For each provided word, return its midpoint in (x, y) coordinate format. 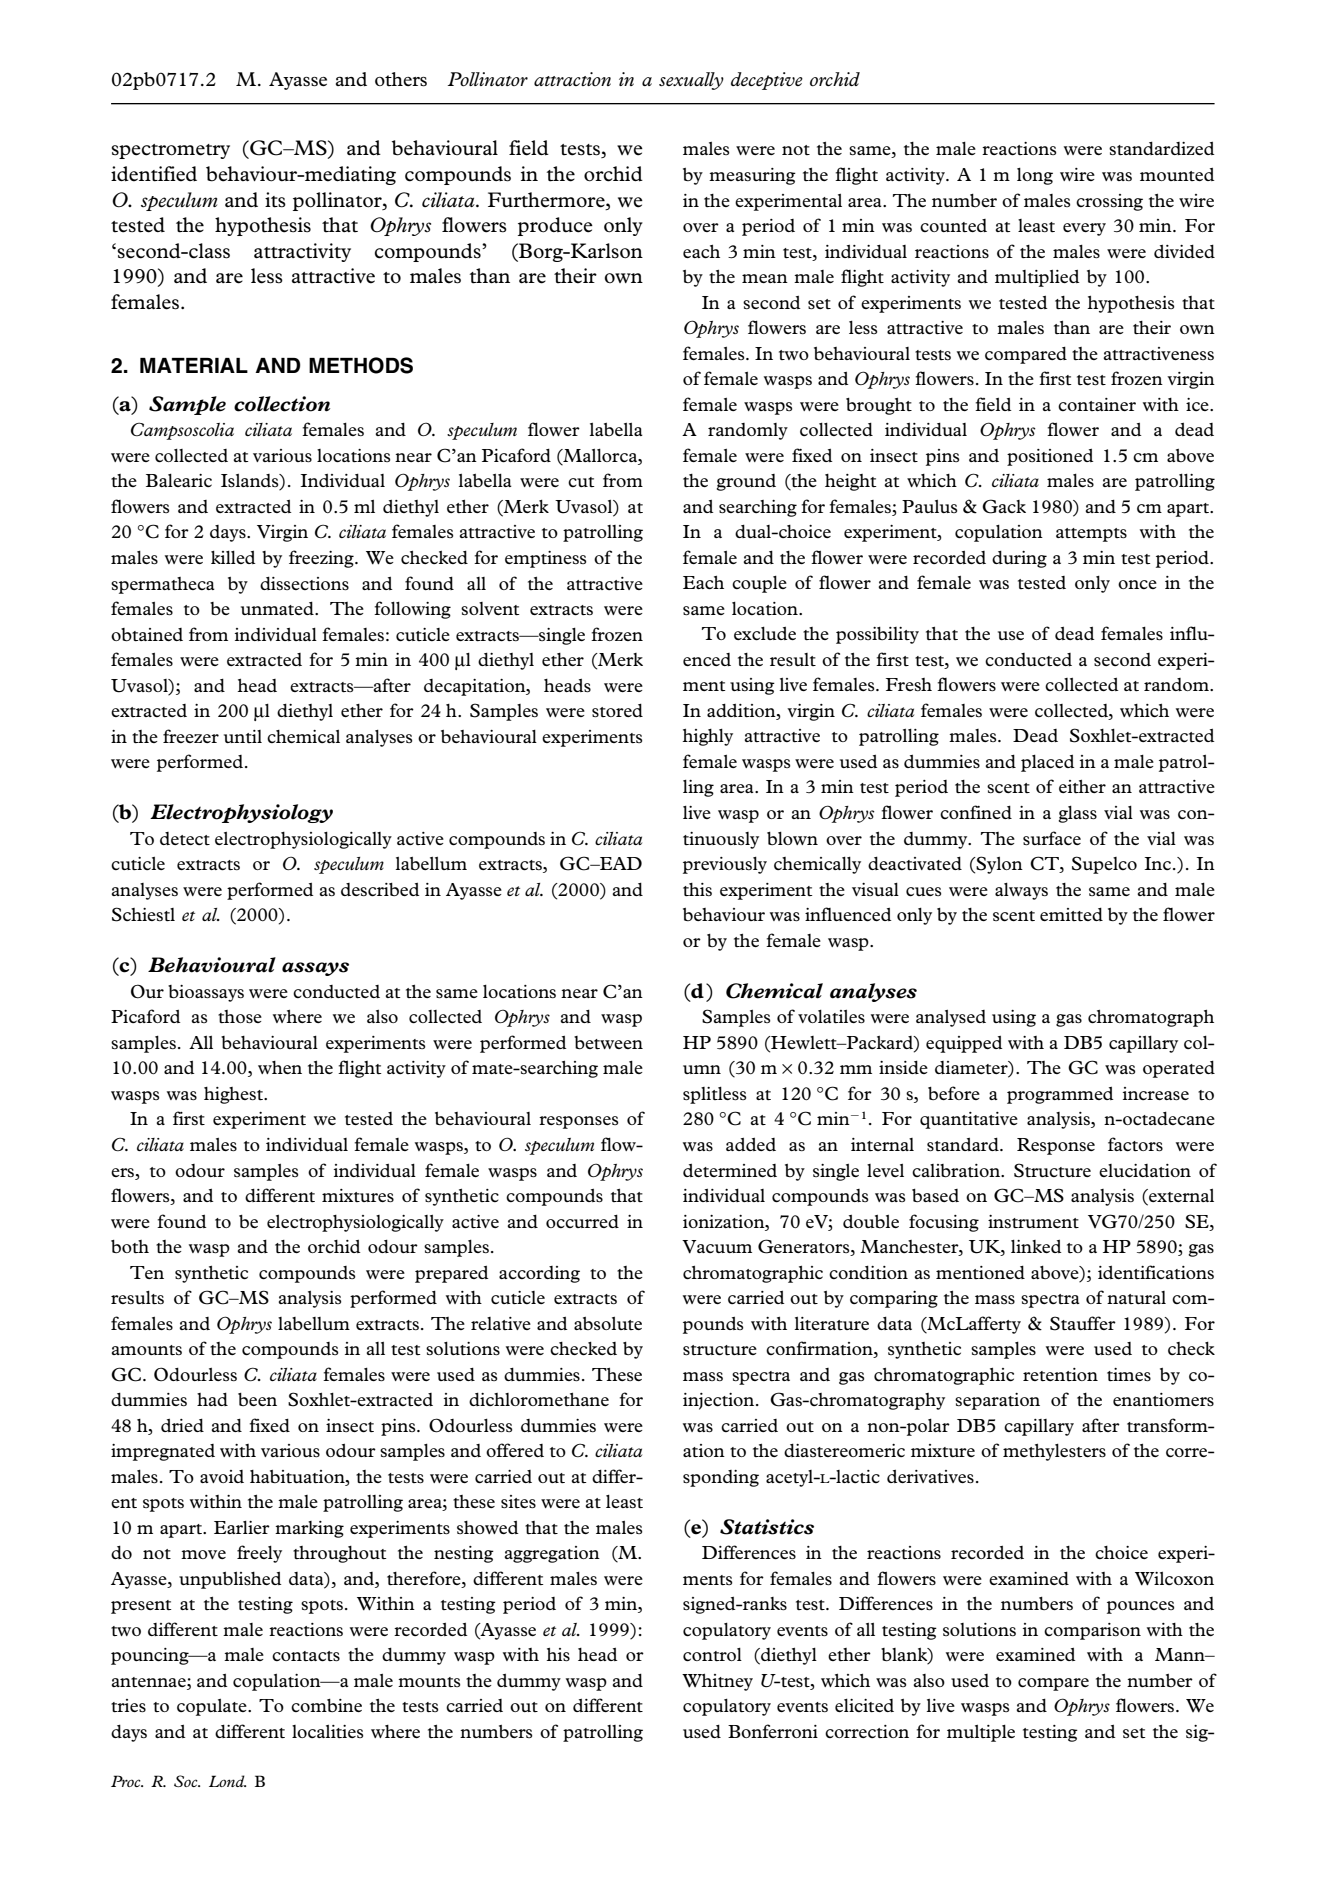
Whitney (717, 1682)
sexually (691, 81)
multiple (981, 1733)
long (1035, 176)
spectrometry (170, 151)
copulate (213, 1707)
